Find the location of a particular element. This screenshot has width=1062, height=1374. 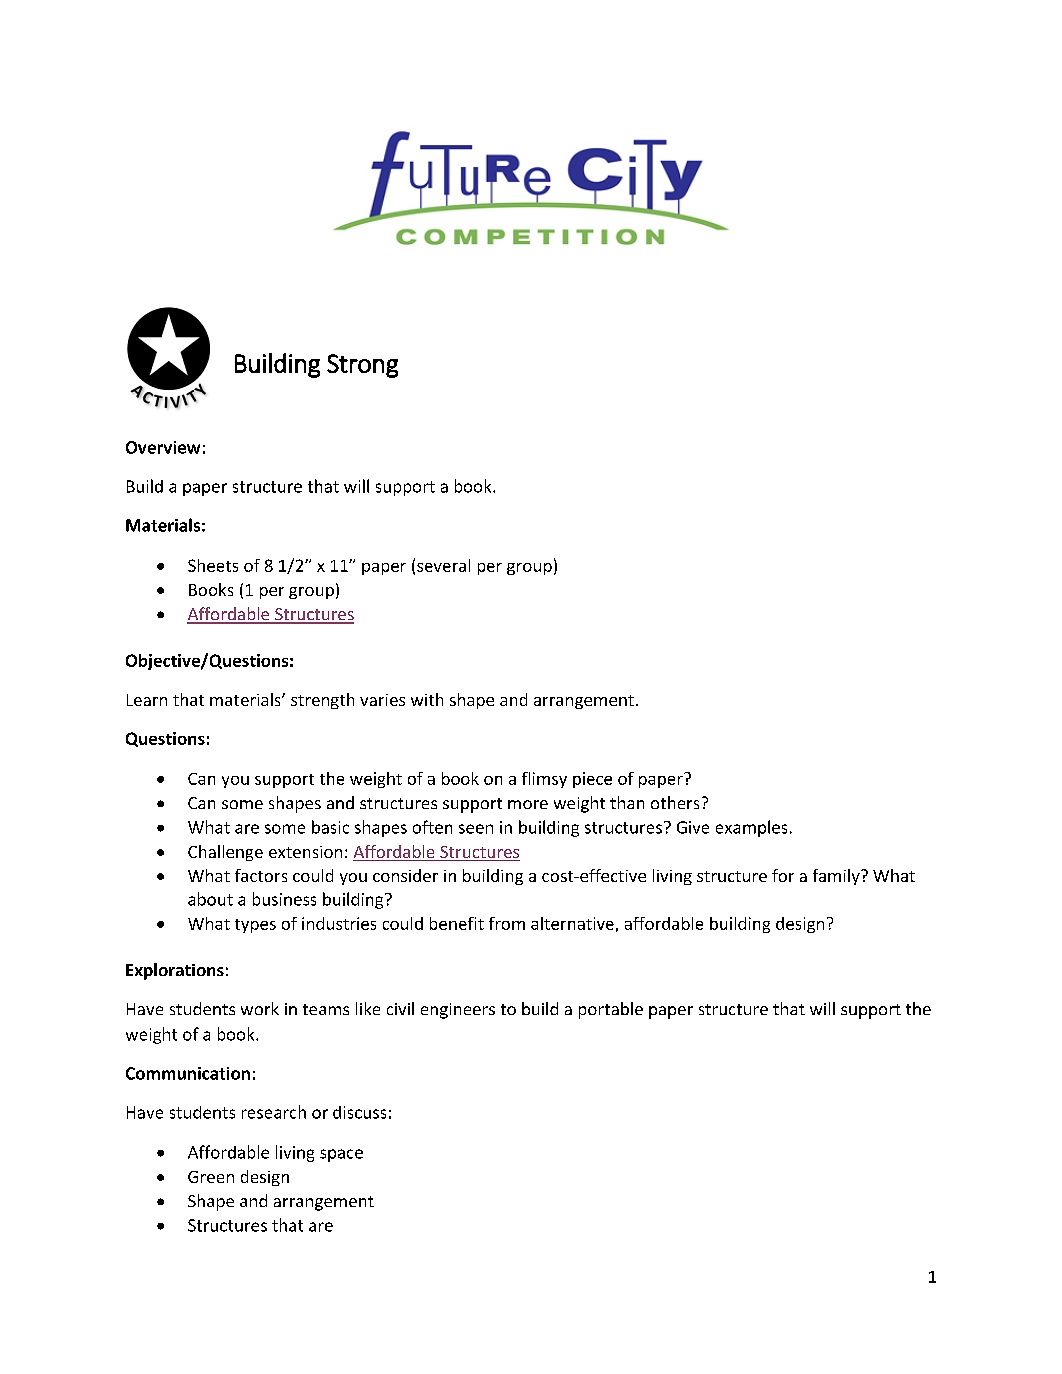

with is located at coordinates (427, 699).
